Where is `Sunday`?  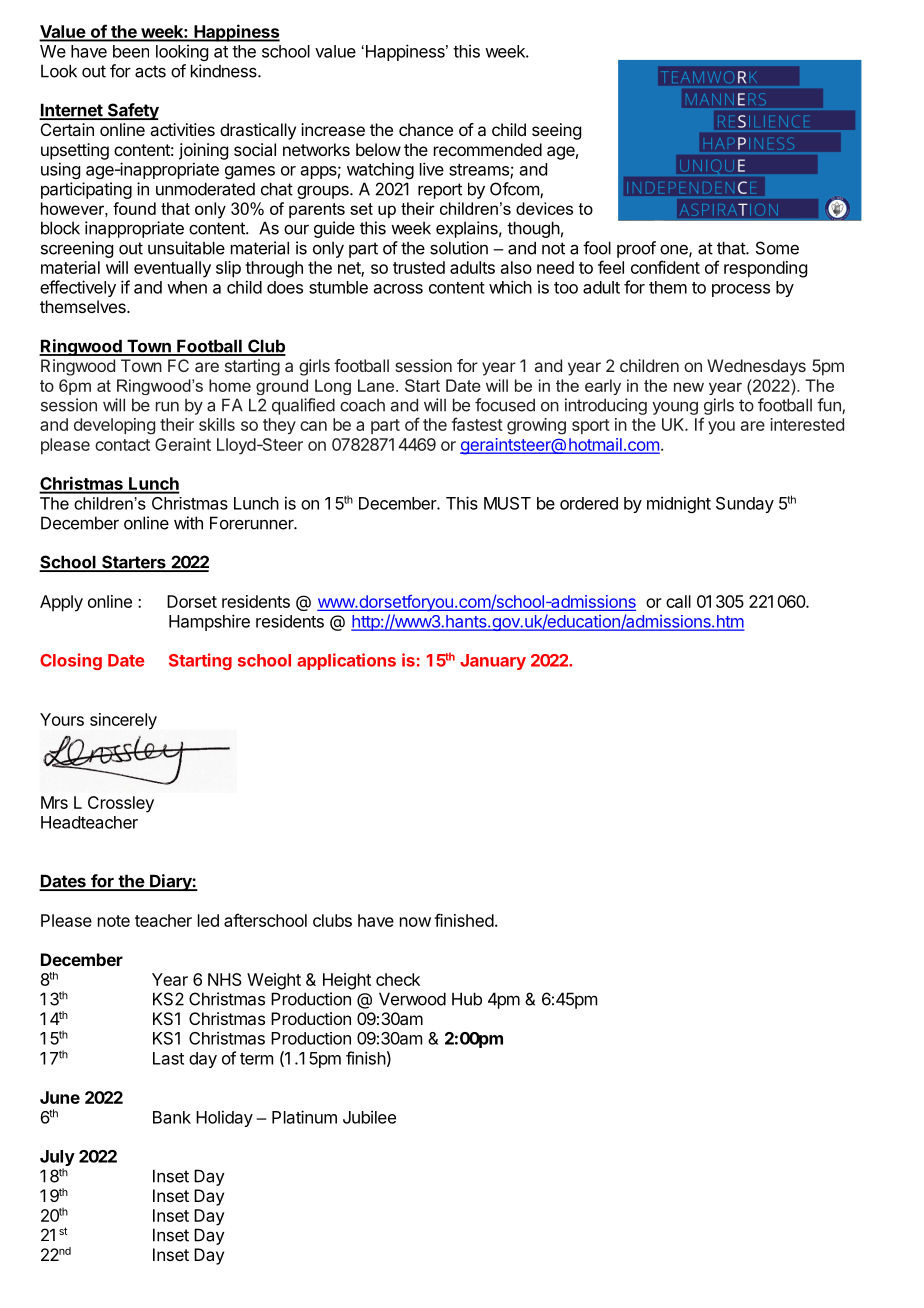
Sunday is located at coordinates (745, 505).
